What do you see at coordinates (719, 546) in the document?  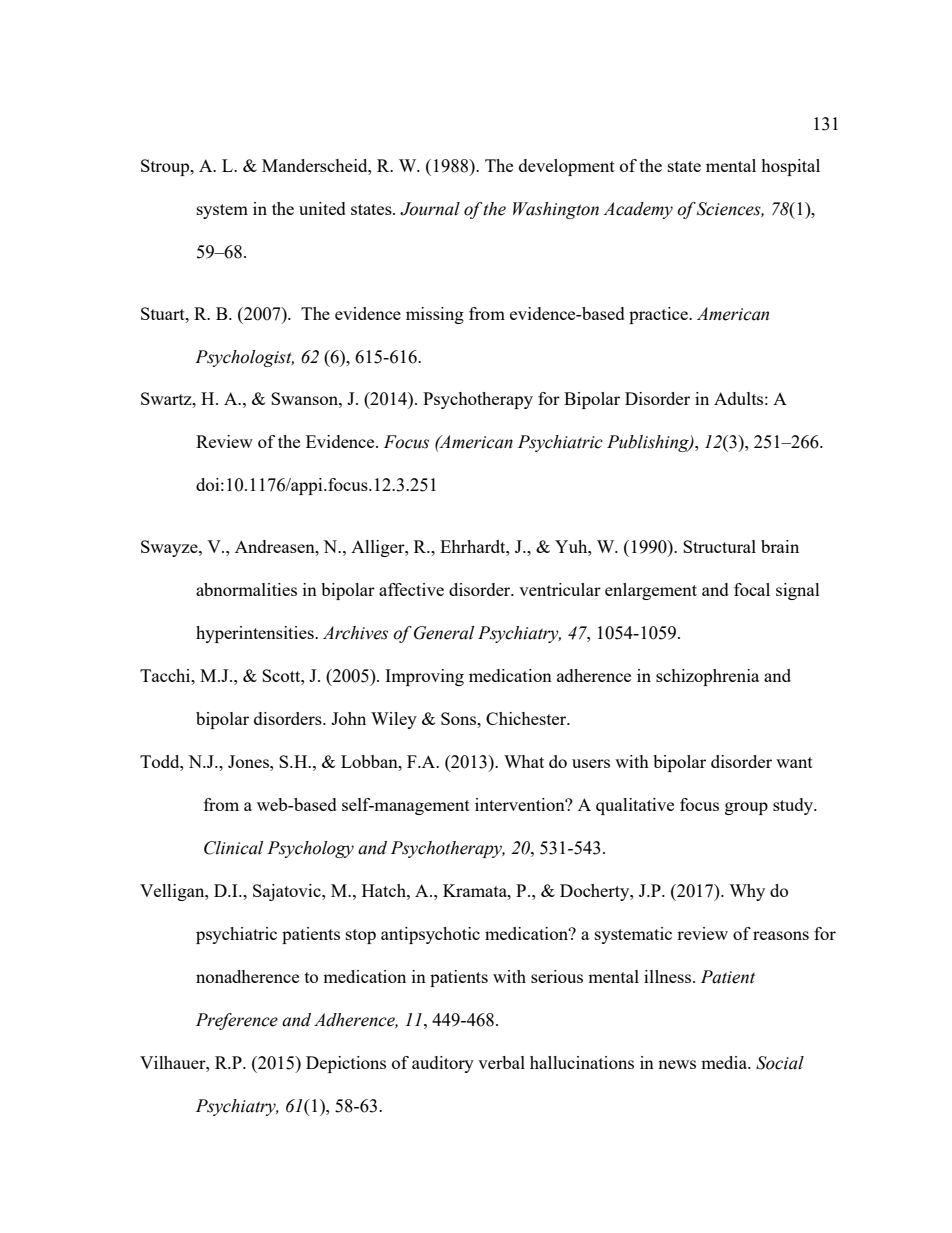 I see `Structural` at bounding box center [719, 546].
